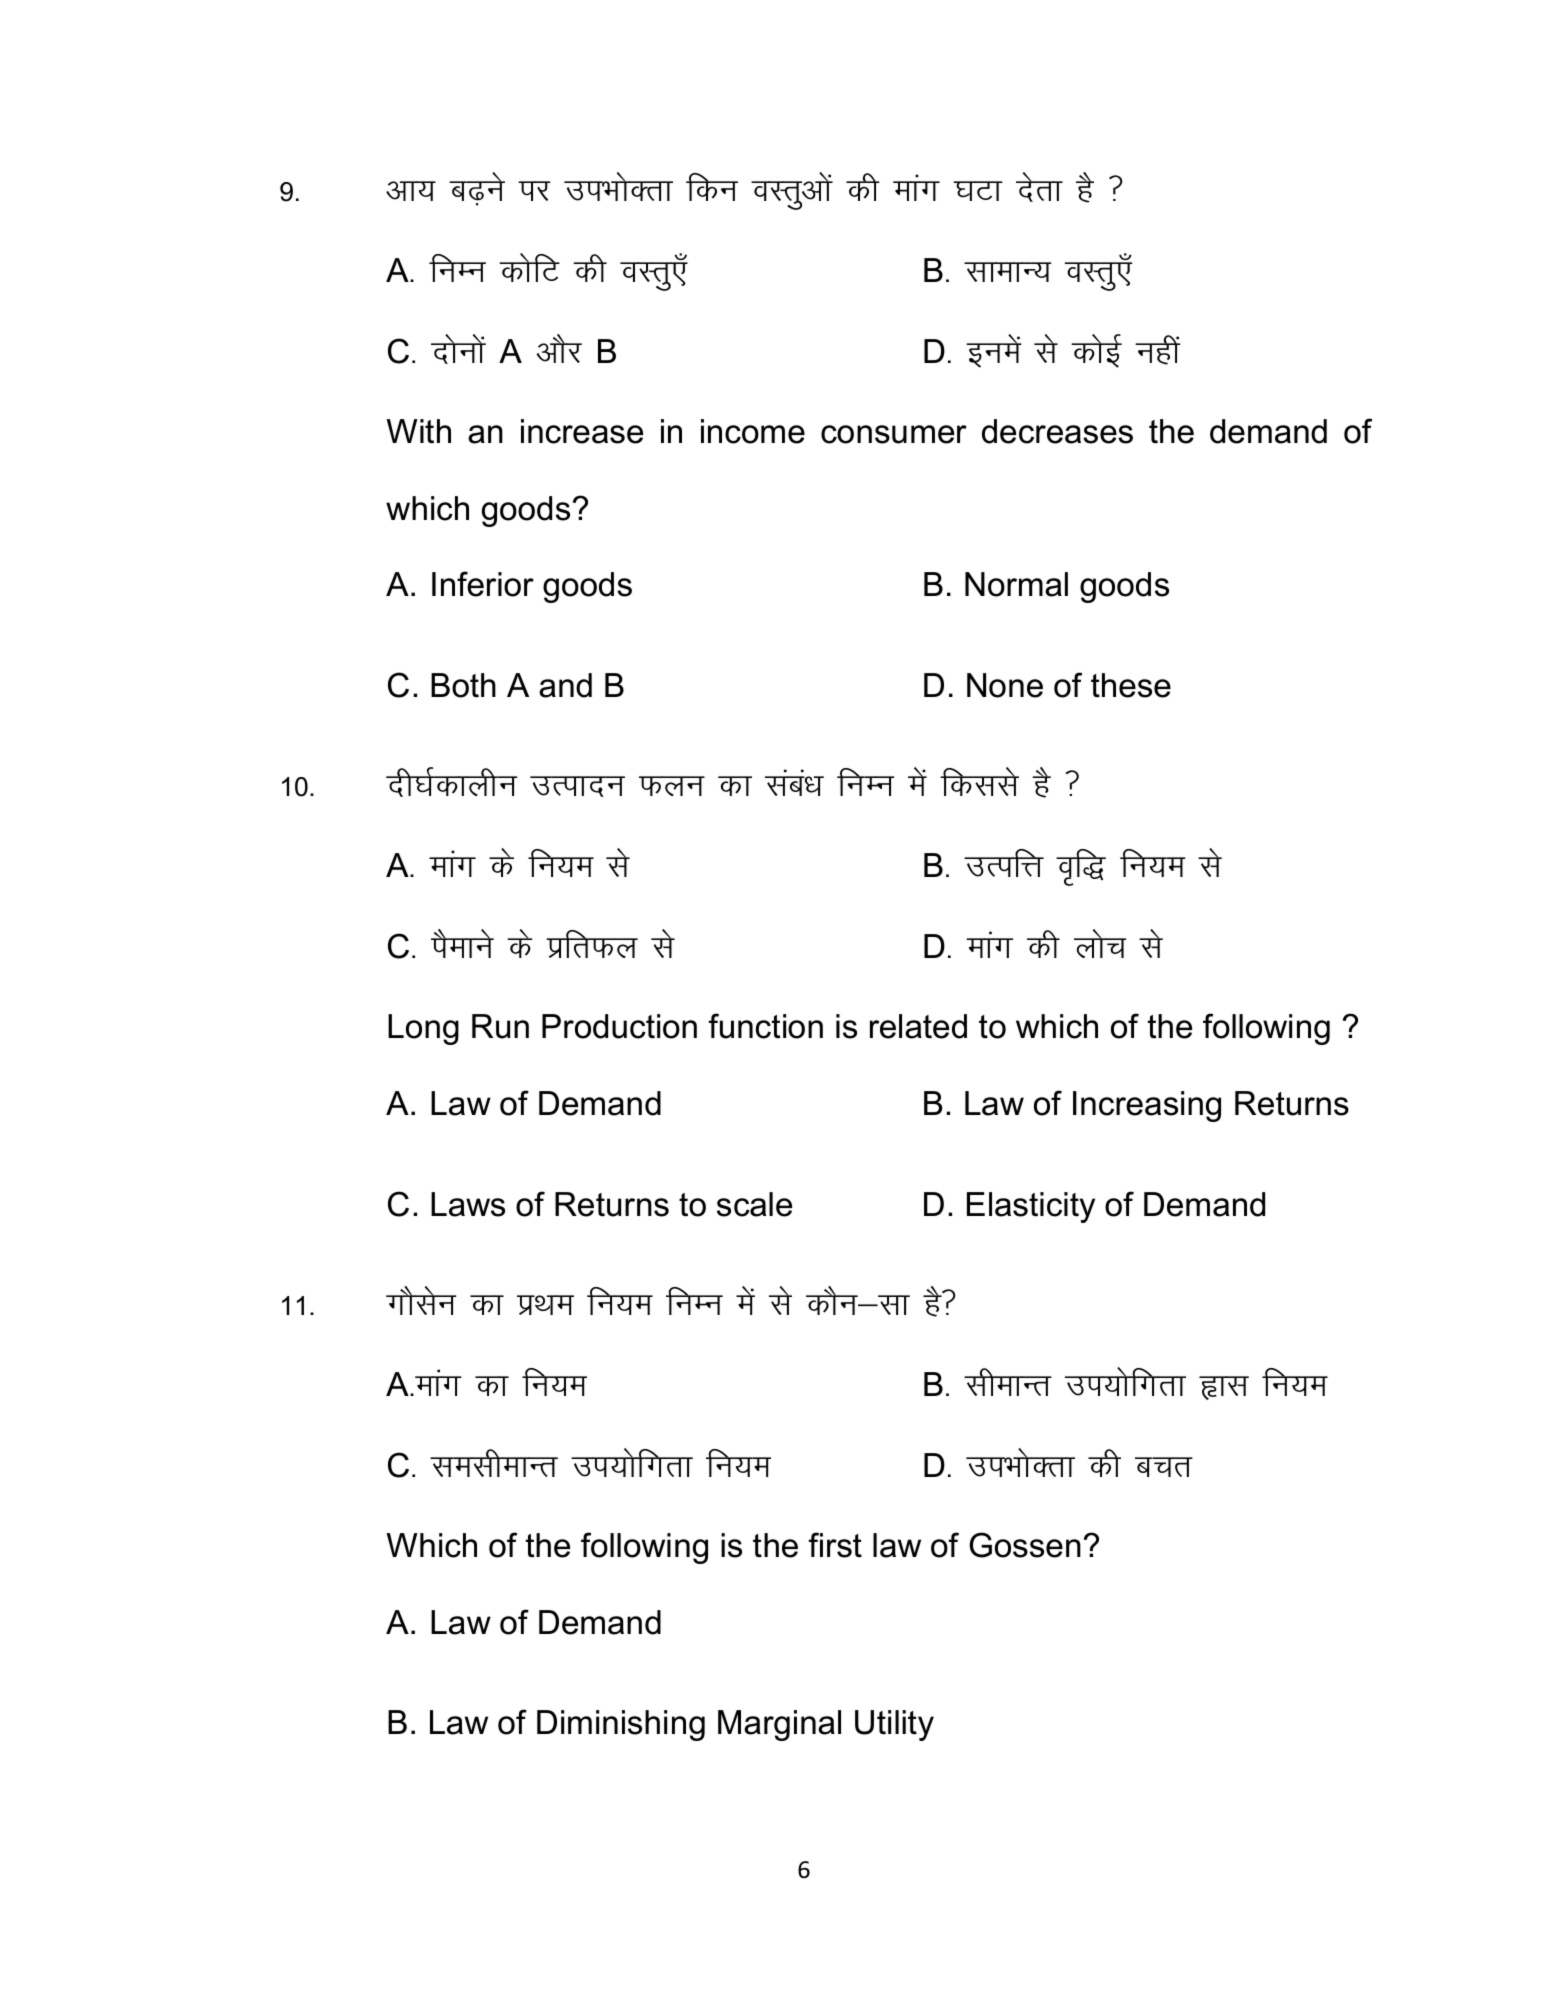 The width and height of the screenshot is (1547, 2002). Describe the element at coordinates (894, 1725) in the screenshot. I see `Utility` at that location.
